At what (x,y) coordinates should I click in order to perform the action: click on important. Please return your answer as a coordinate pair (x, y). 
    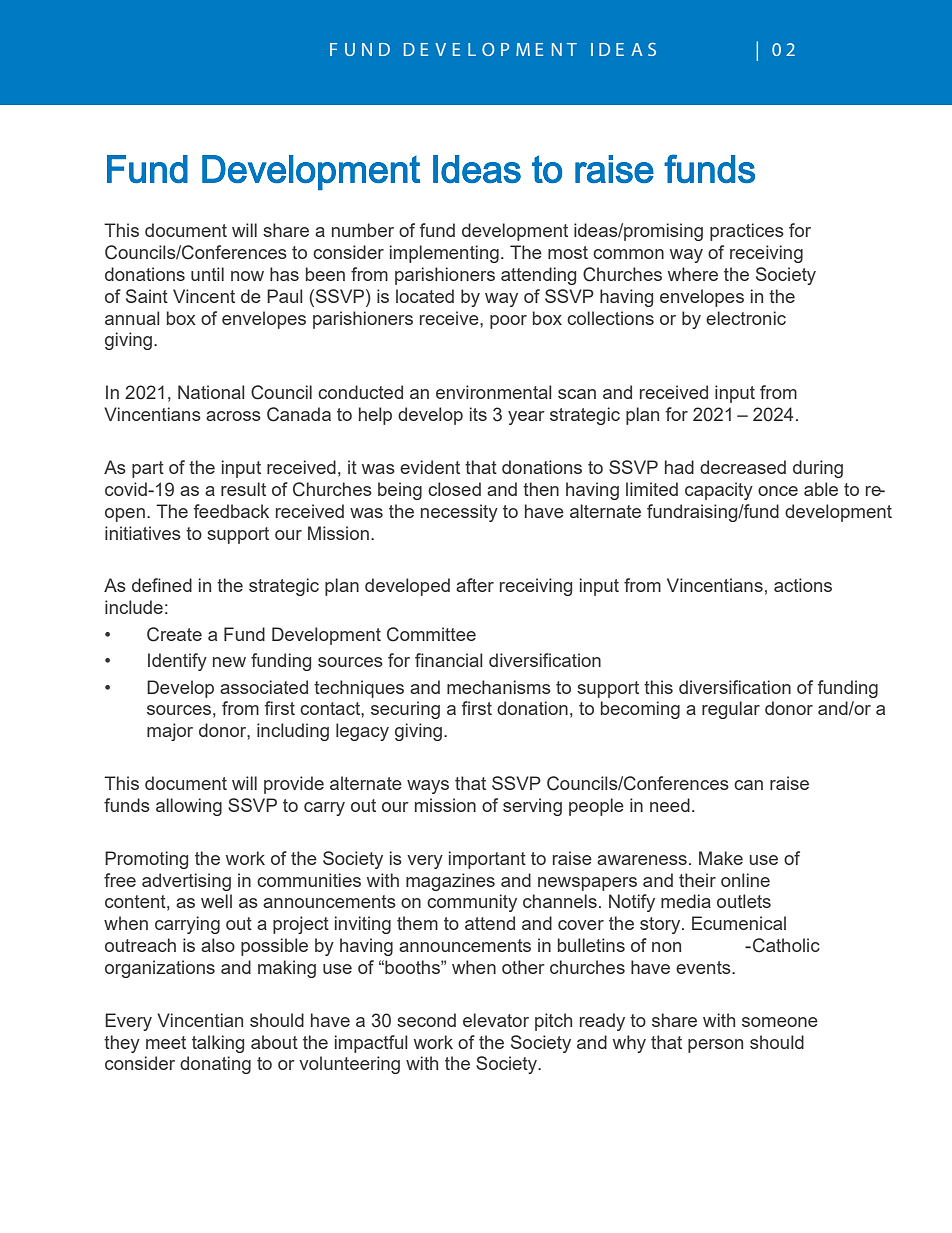
    Looking at the image, I should click on (487, 860).
